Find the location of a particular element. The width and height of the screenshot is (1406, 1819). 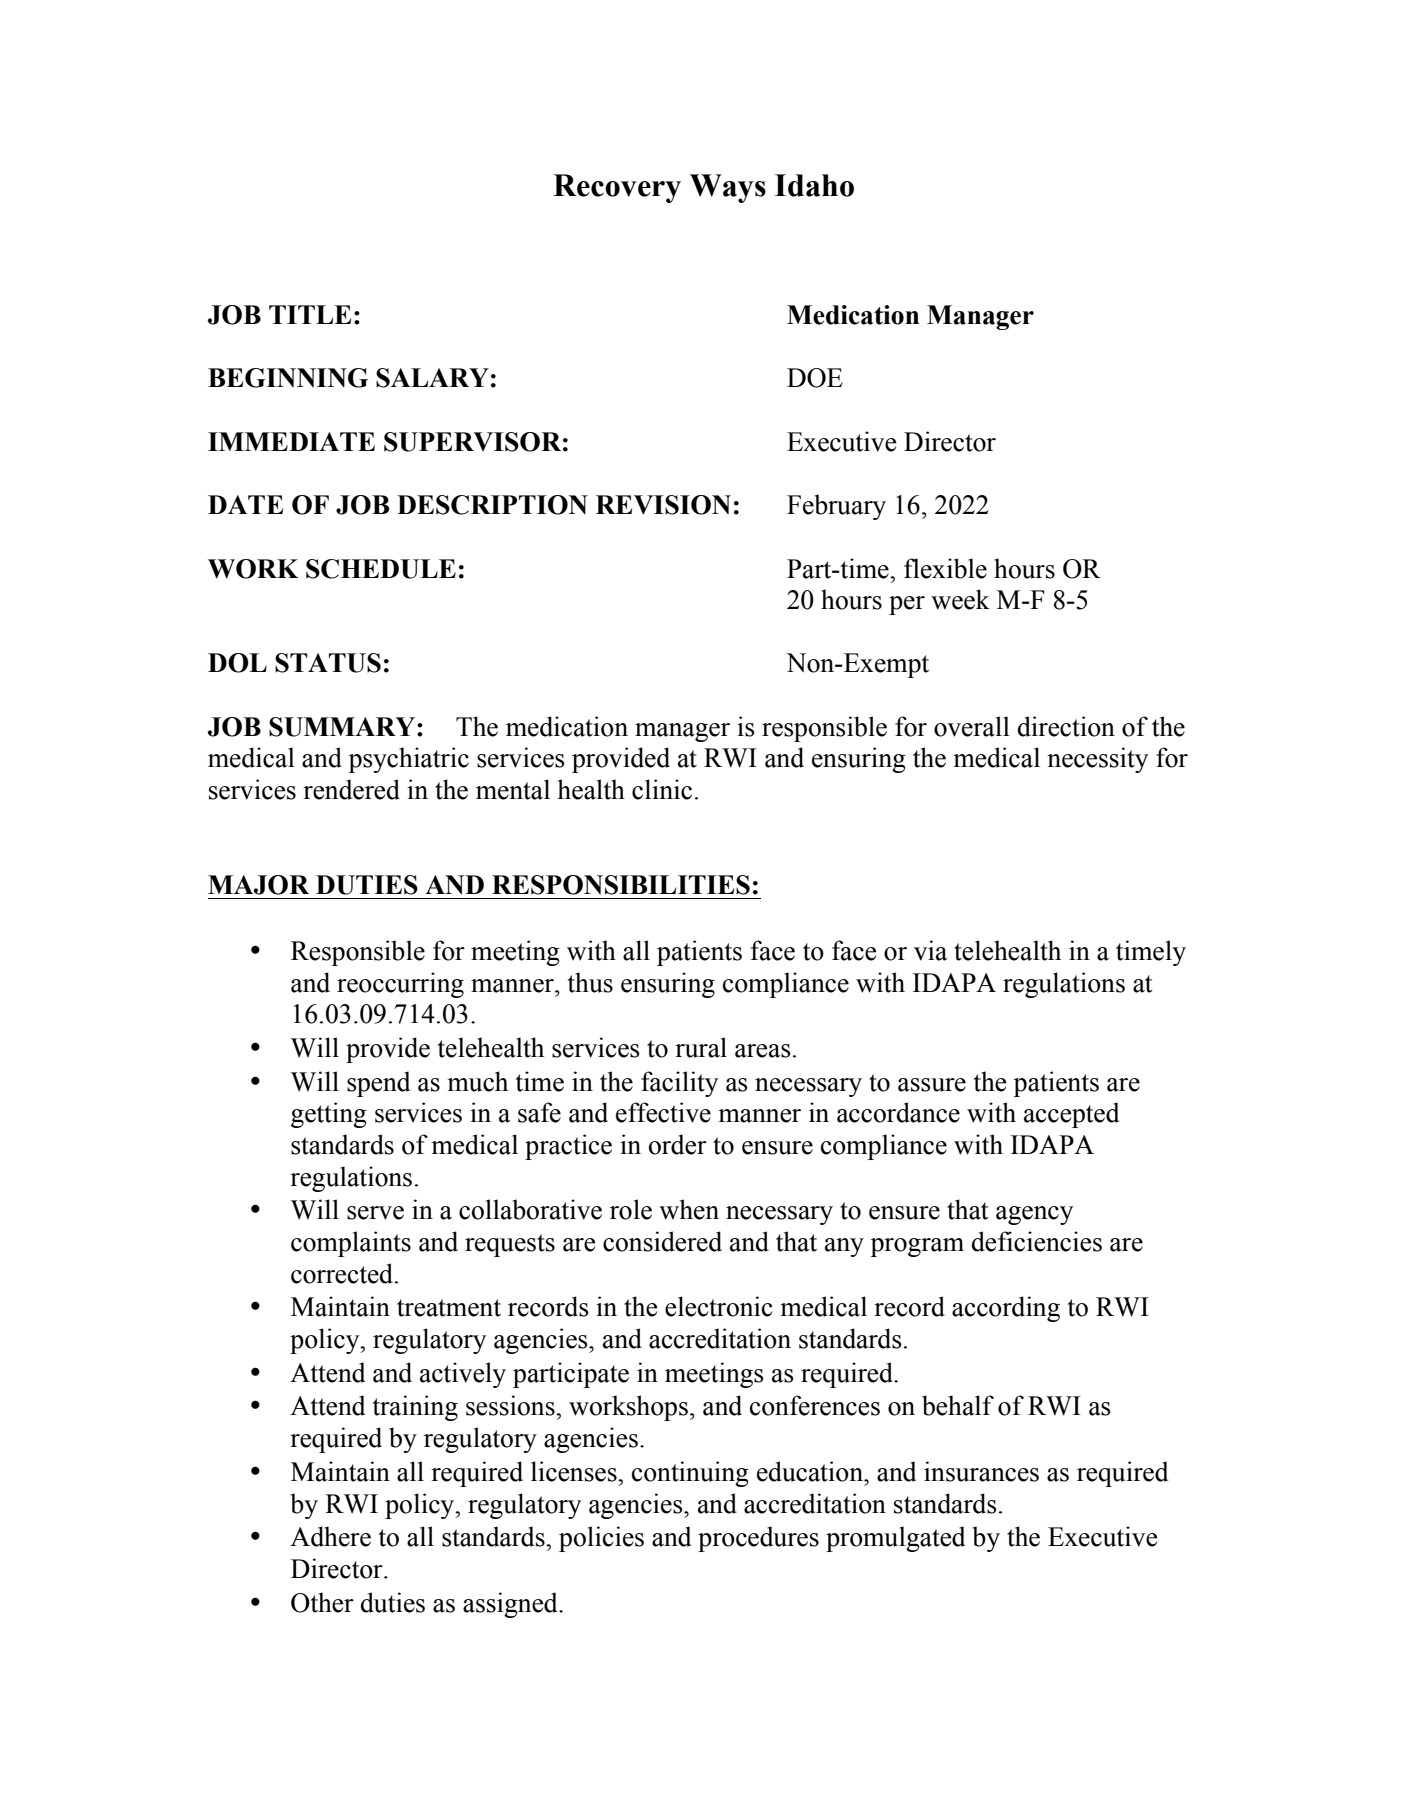

via is located at coordinates (930, 950).
